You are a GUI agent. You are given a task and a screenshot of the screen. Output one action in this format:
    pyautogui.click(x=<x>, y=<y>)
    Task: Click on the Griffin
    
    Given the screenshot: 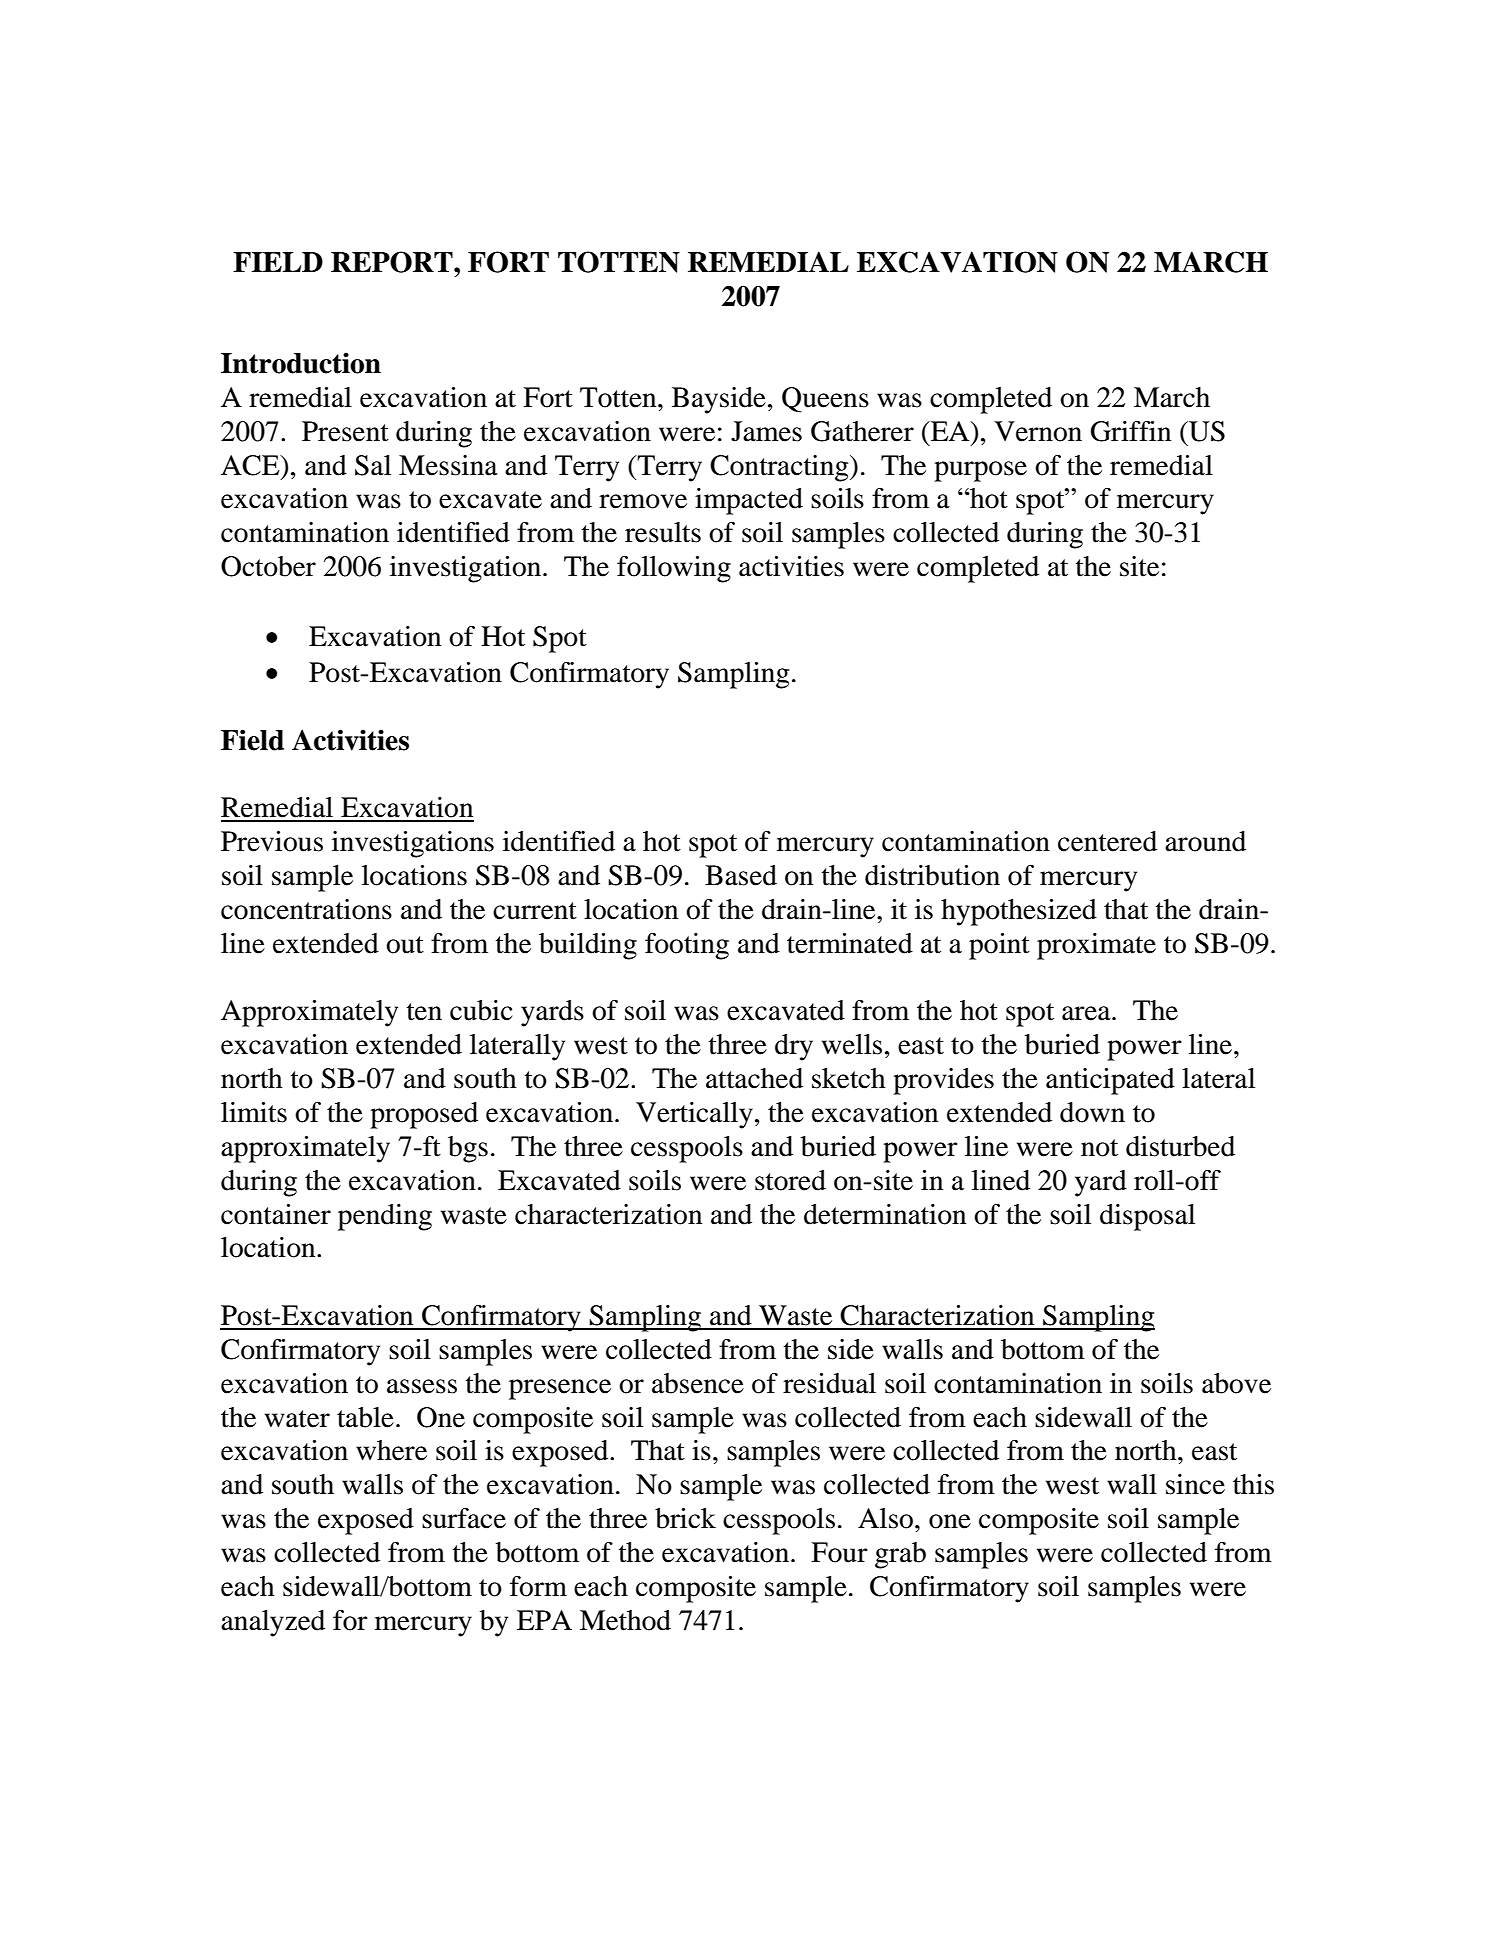 What is the action you would take?
    pyautogui.click(x=1131, y=431)
